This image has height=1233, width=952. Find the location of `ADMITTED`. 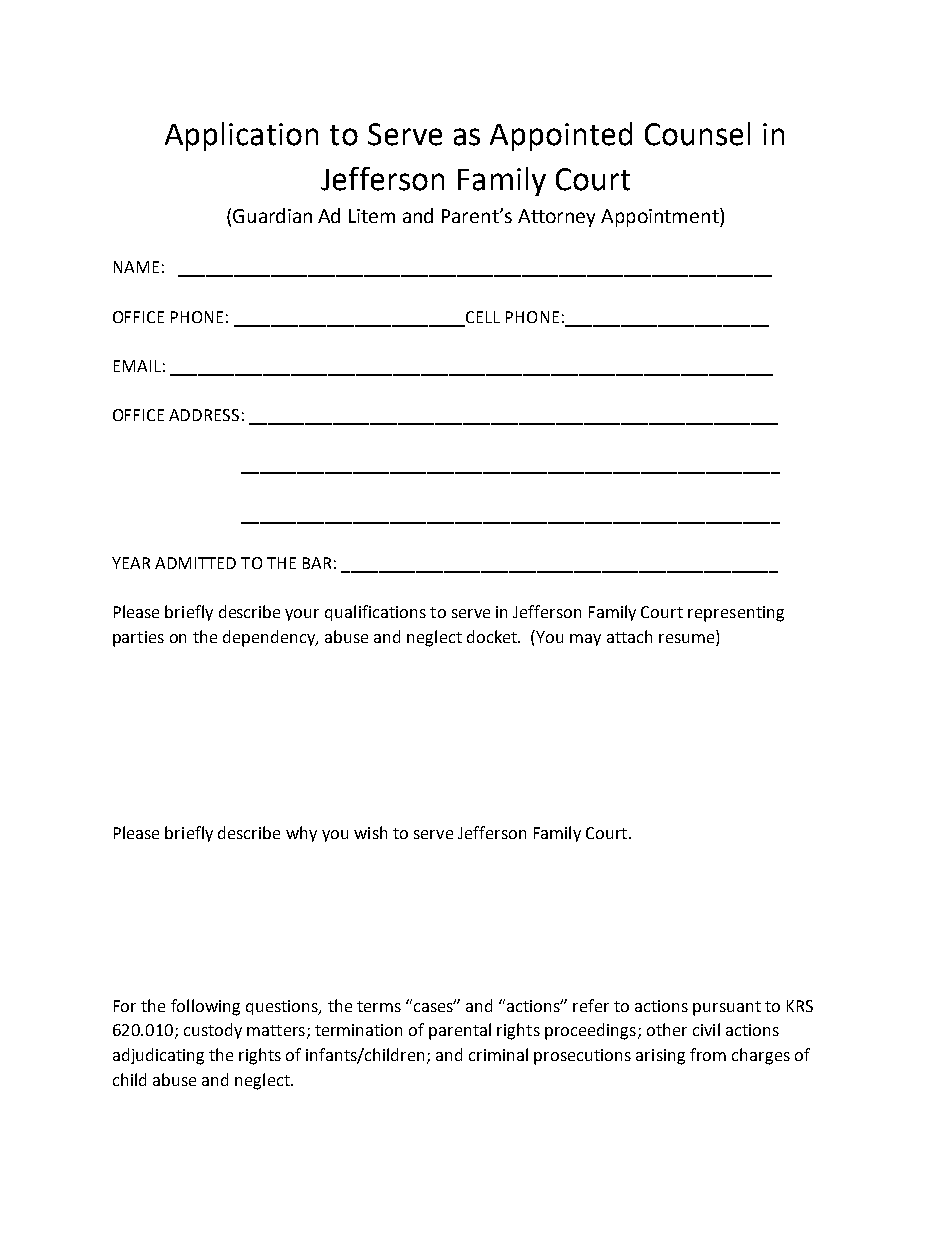

ADMITTED is located at coordinates (195, 563).
